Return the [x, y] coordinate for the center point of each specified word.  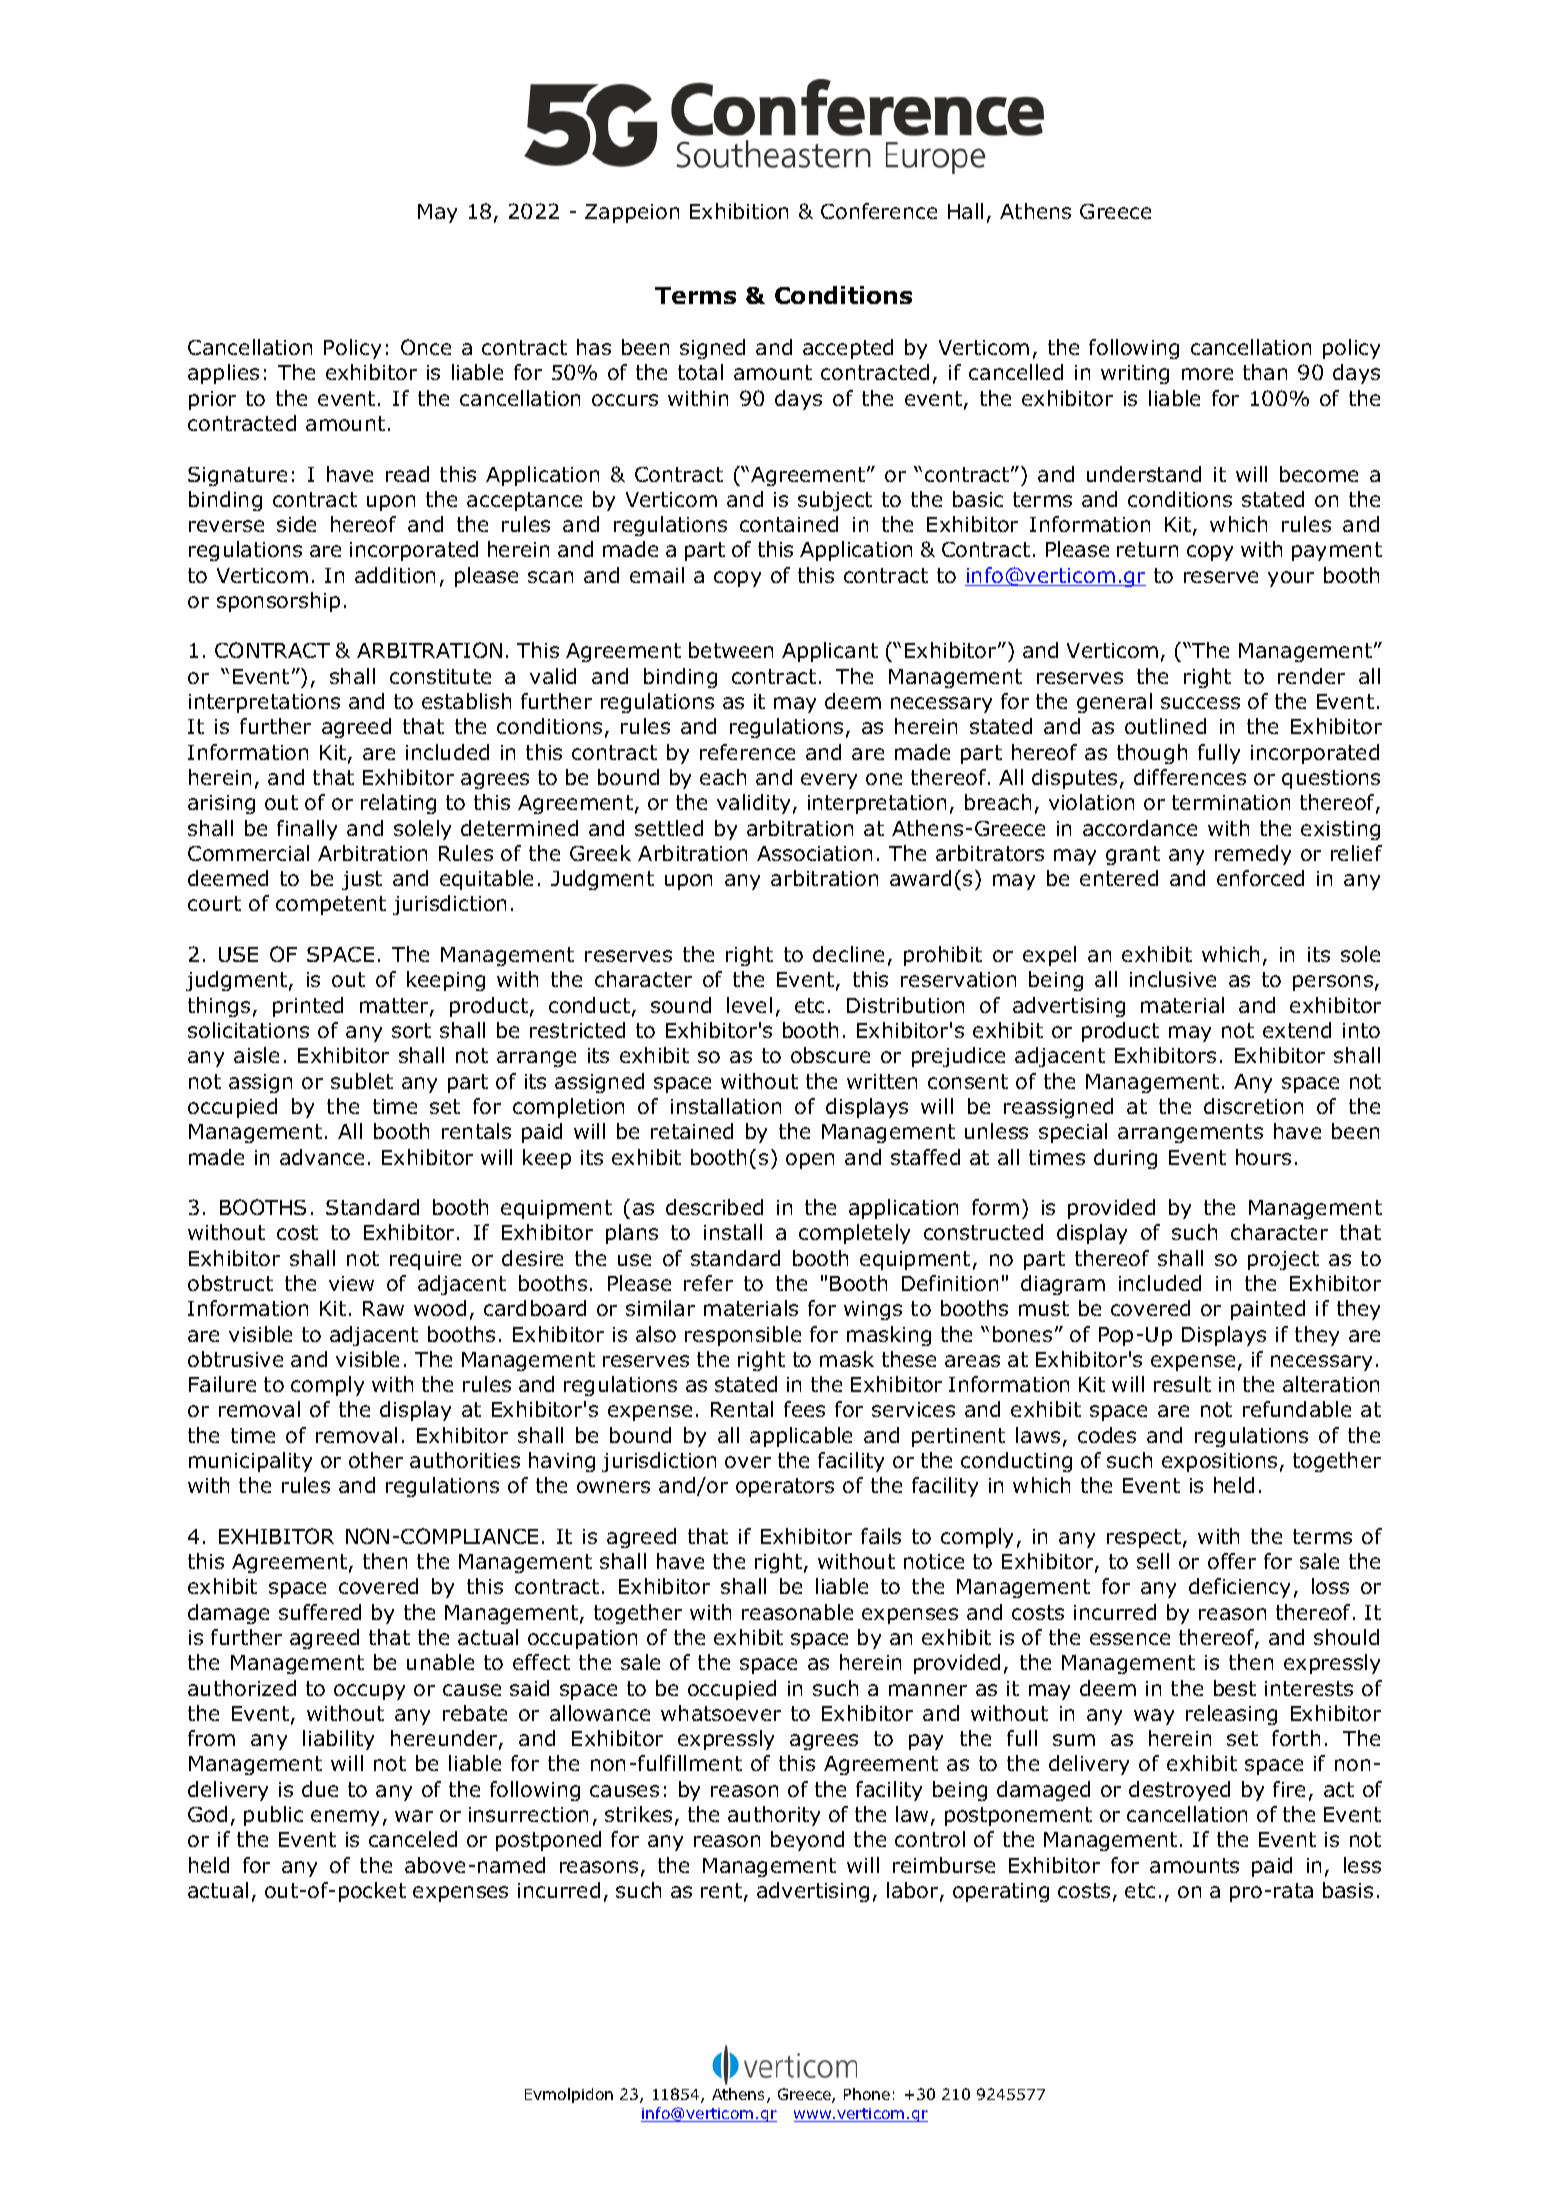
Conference [879, 211]
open [810, 1161]
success [1200, 703]
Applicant [830, 652]
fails [881, 1536]
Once [426, 347]
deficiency [1239, 1588]
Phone [867, 2094]
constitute [440, 676]
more [1207, 374]
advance [322, 1157]
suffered [320, 1612]
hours [1263, 1157]
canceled [413, 1839]
